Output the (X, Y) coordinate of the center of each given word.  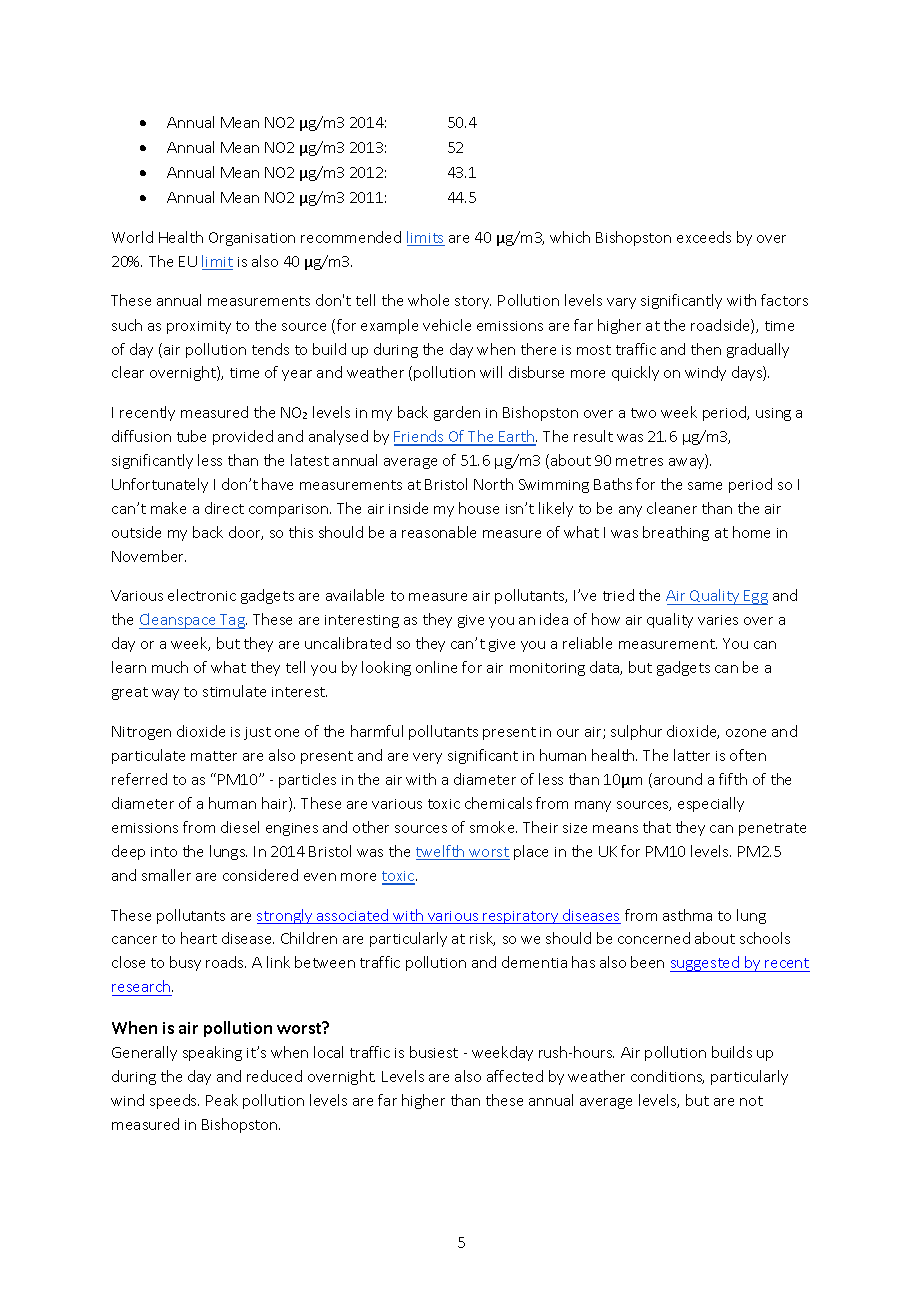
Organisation (252, 239)
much (170, 667)
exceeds (704, 237)
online (436, 667)
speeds (174, 1101)
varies (718, 620)
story (473, 302)
